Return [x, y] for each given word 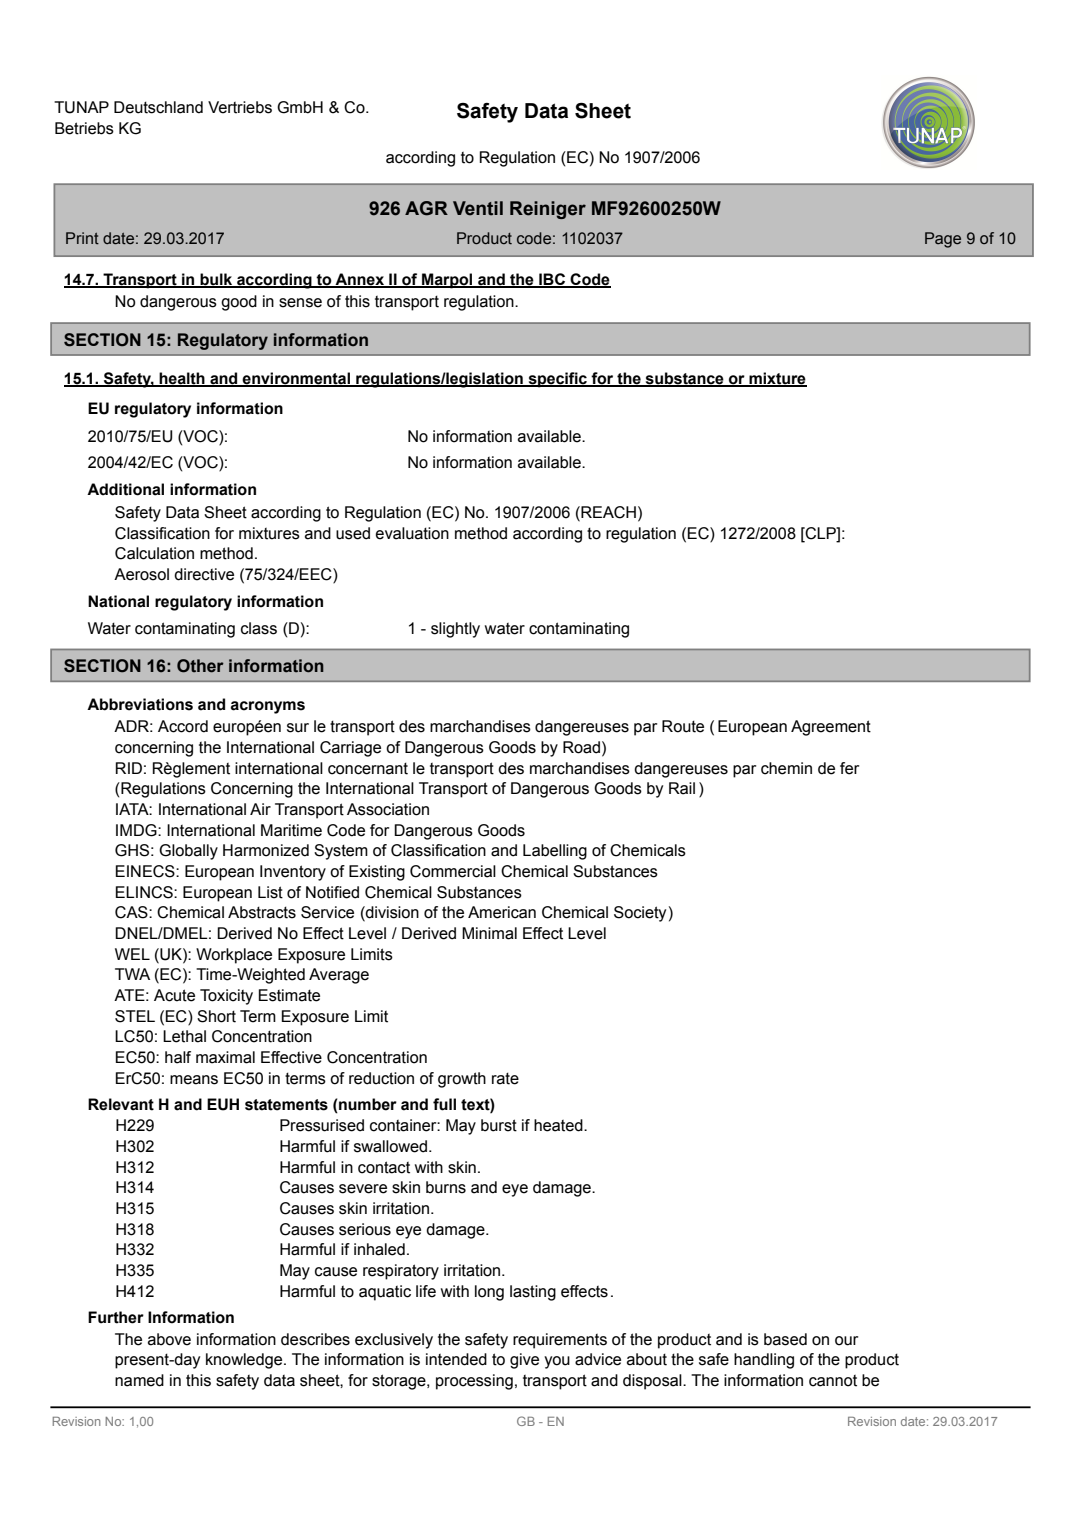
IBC [552, 280]
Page [943, 240]
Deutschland [158, 107]
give [524, 1361]
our [846, 1341]
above [169, 1339]
